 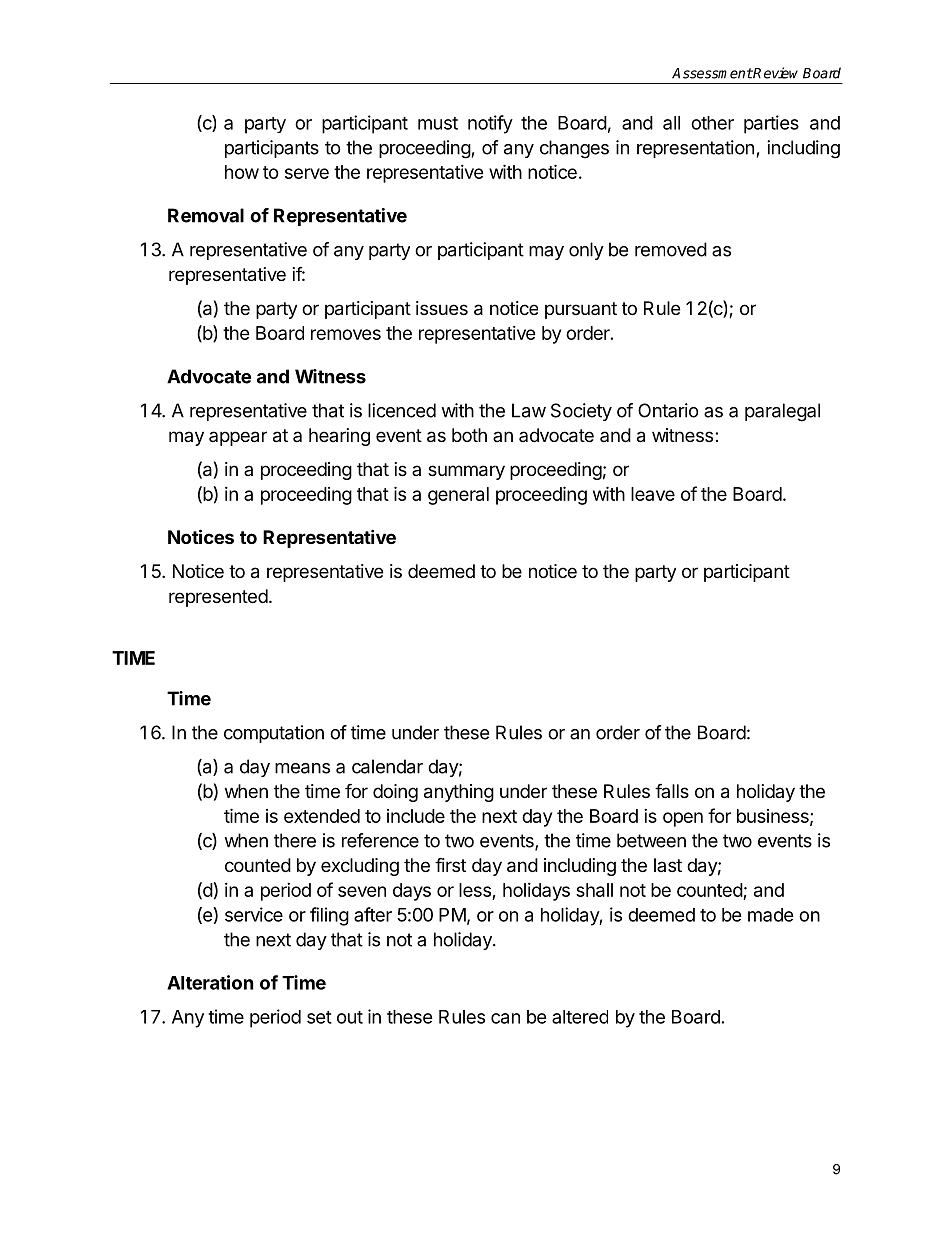 What do you see at coordinates (302, 768) in the image?
I see `means` at bounding box center [302, 768].
